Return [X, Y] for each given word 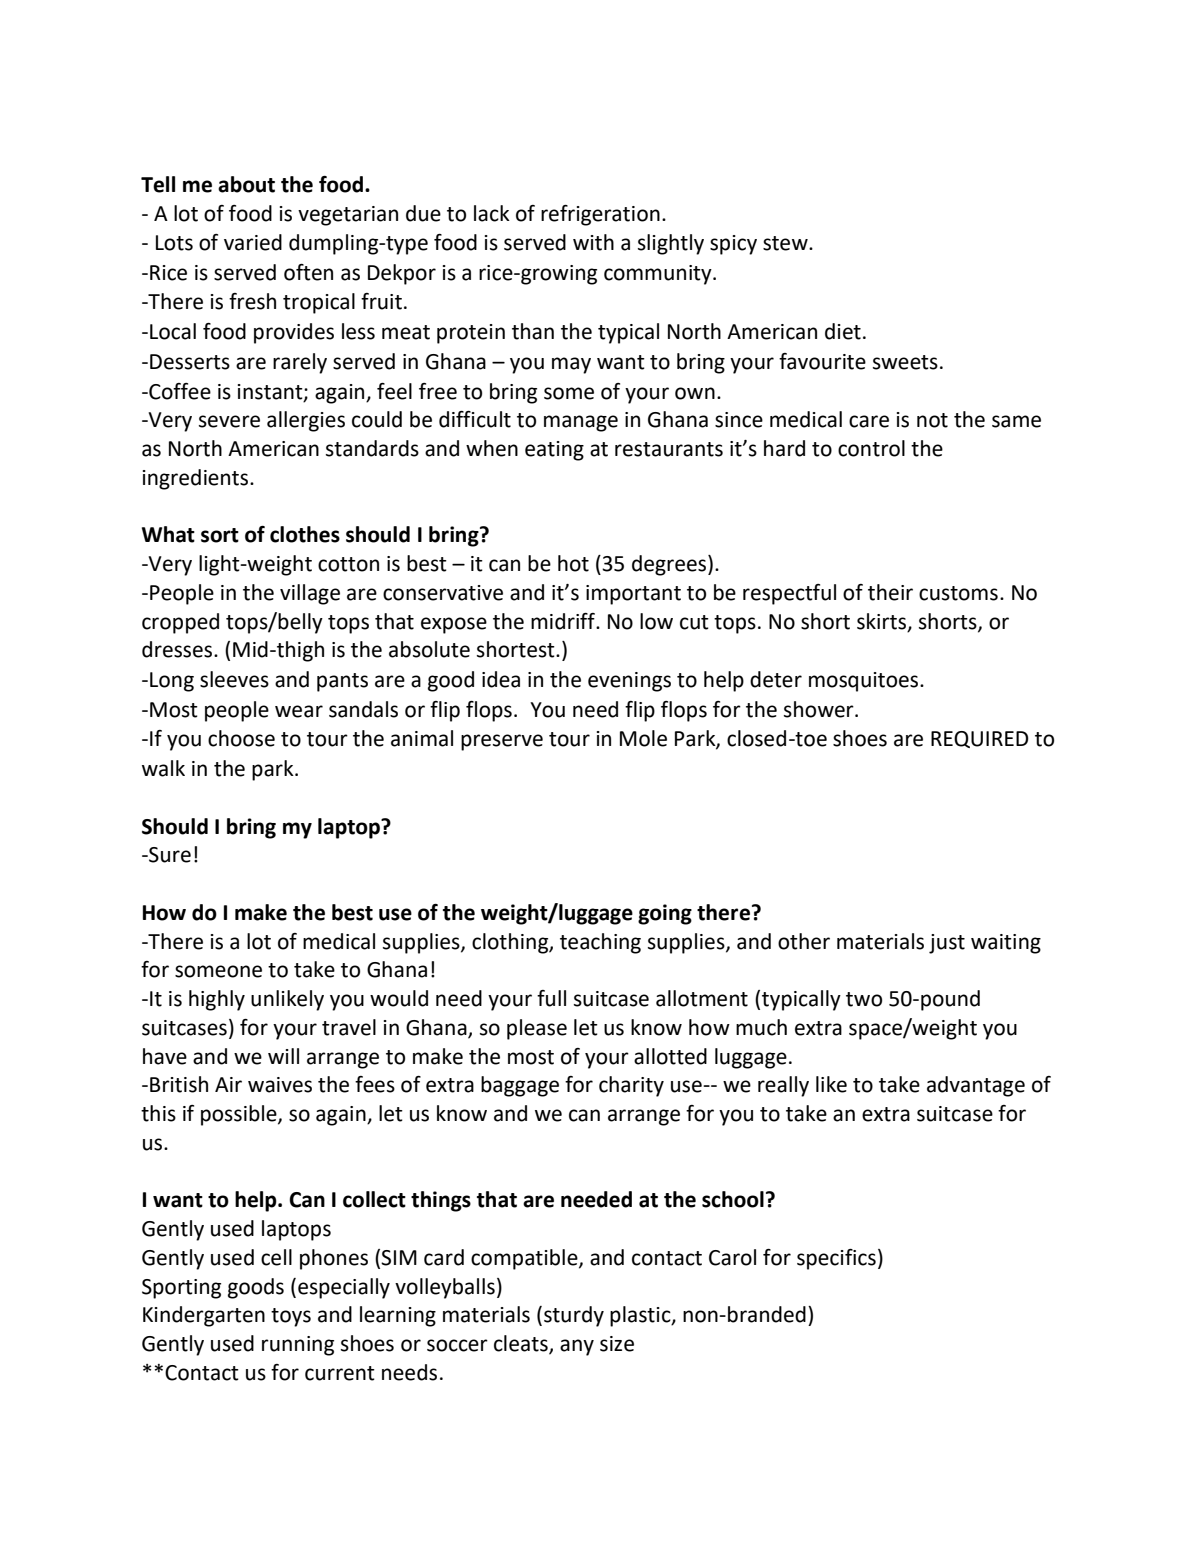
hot [573, 563]
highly [217, 1000]
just [947, 944]
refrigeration [600, 215]
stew [786, 243]
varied [253, 242]
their [890, 592]
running [298, 1346]
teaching [600, 943]
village [310, 594]
